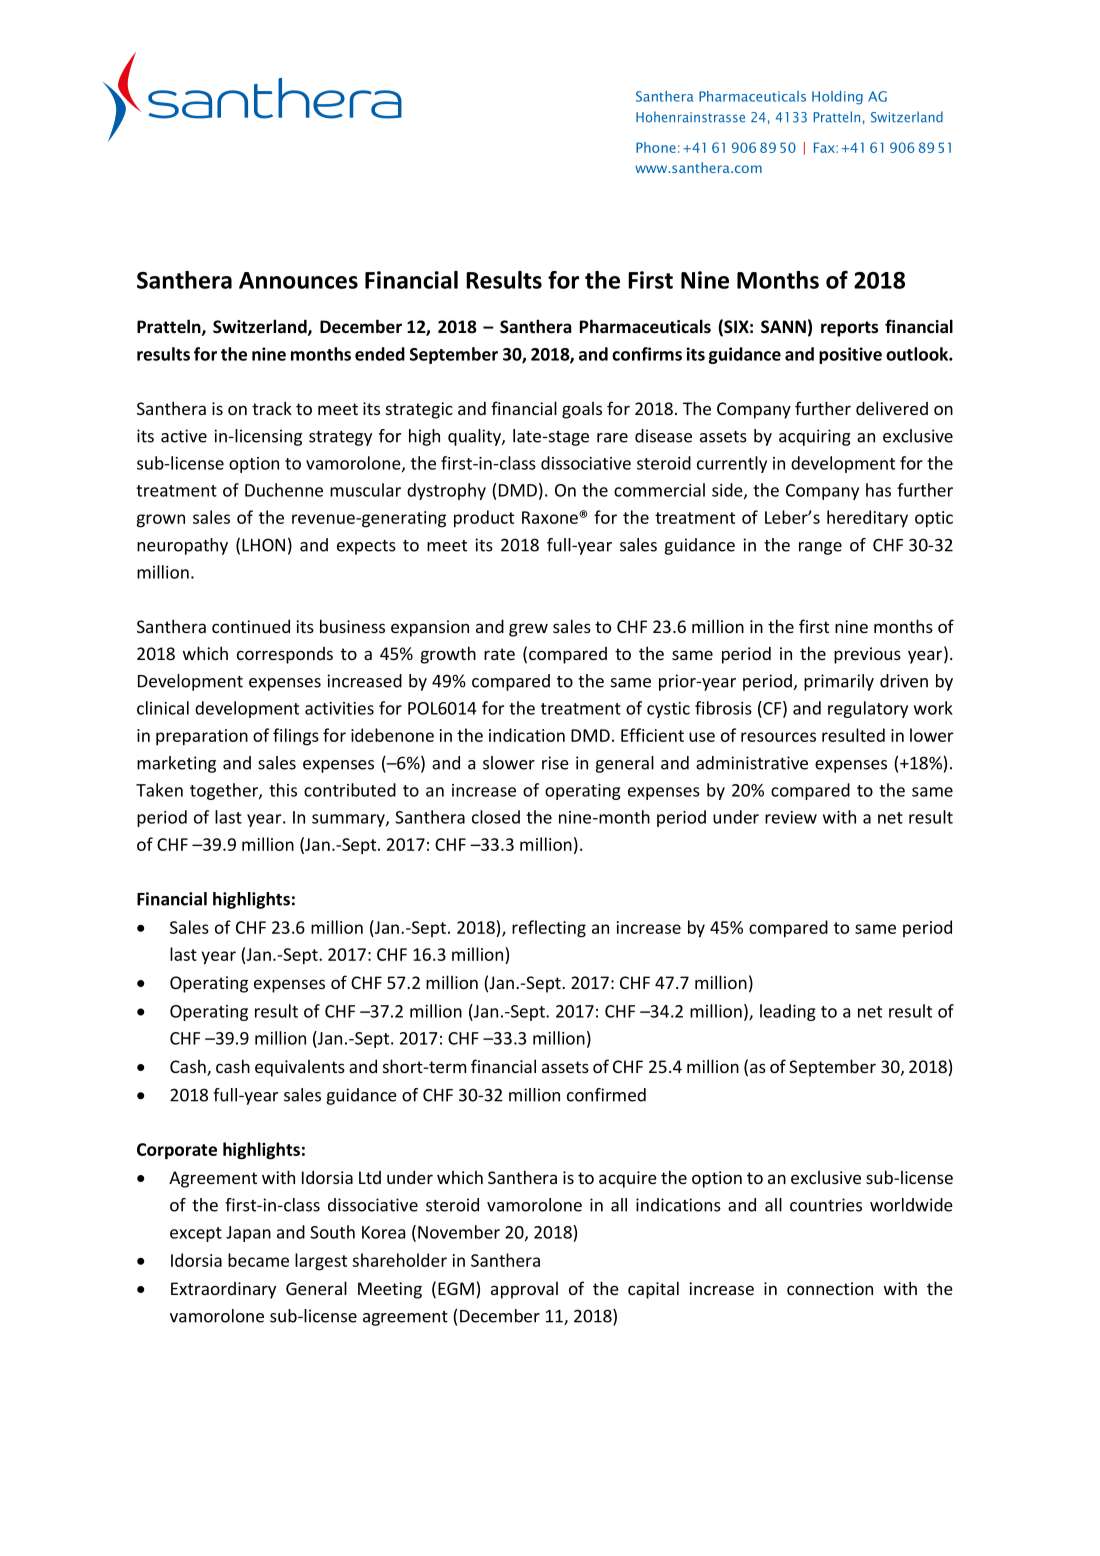 The width and height of the screenshot is (1100, 1556). I want to click on product, so click(484, 519).
